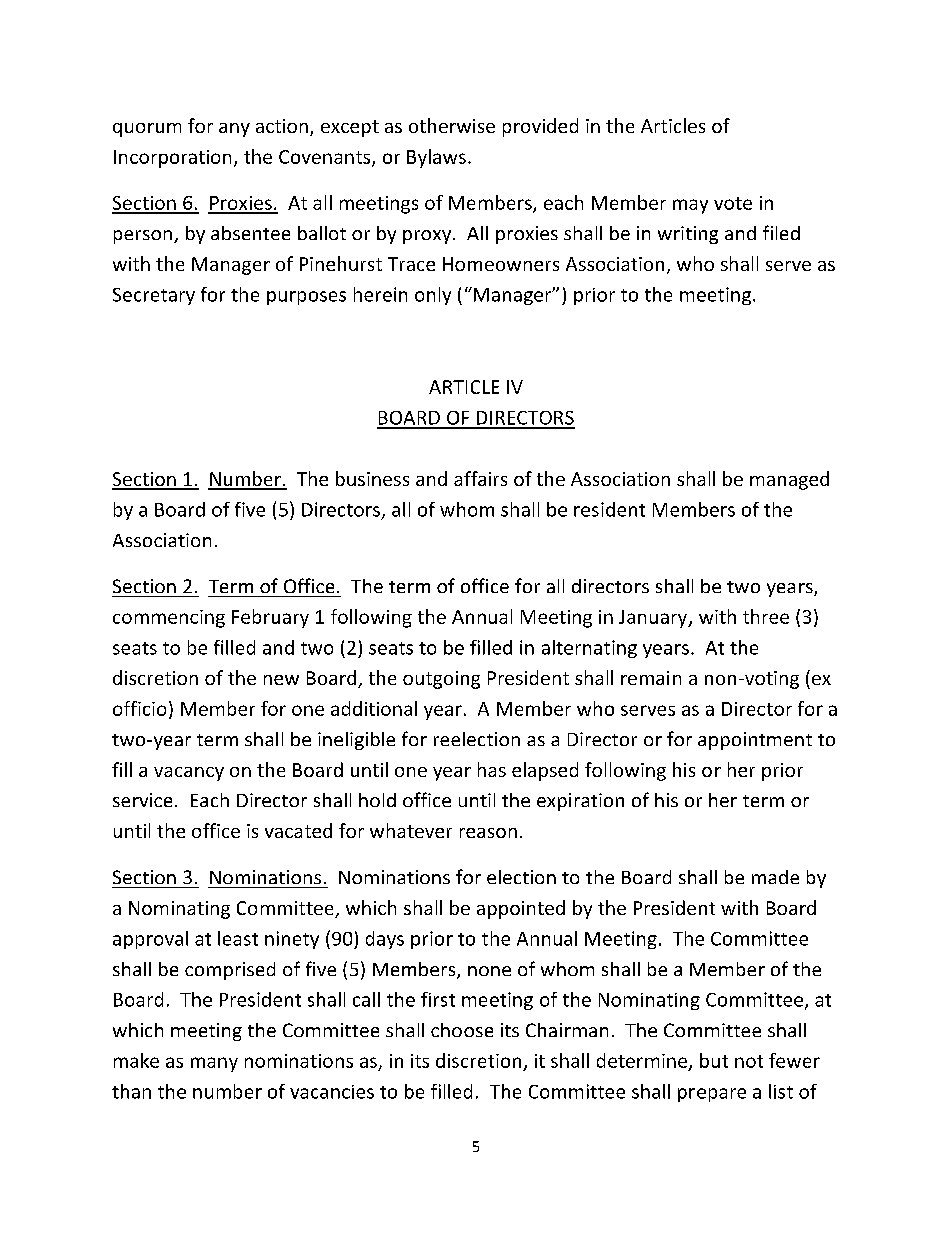 This page has height=1233, width=952. What do you see at coordinates (172, 159) in the page?
I see `Incorporation` at bounding box center [172, 159].
